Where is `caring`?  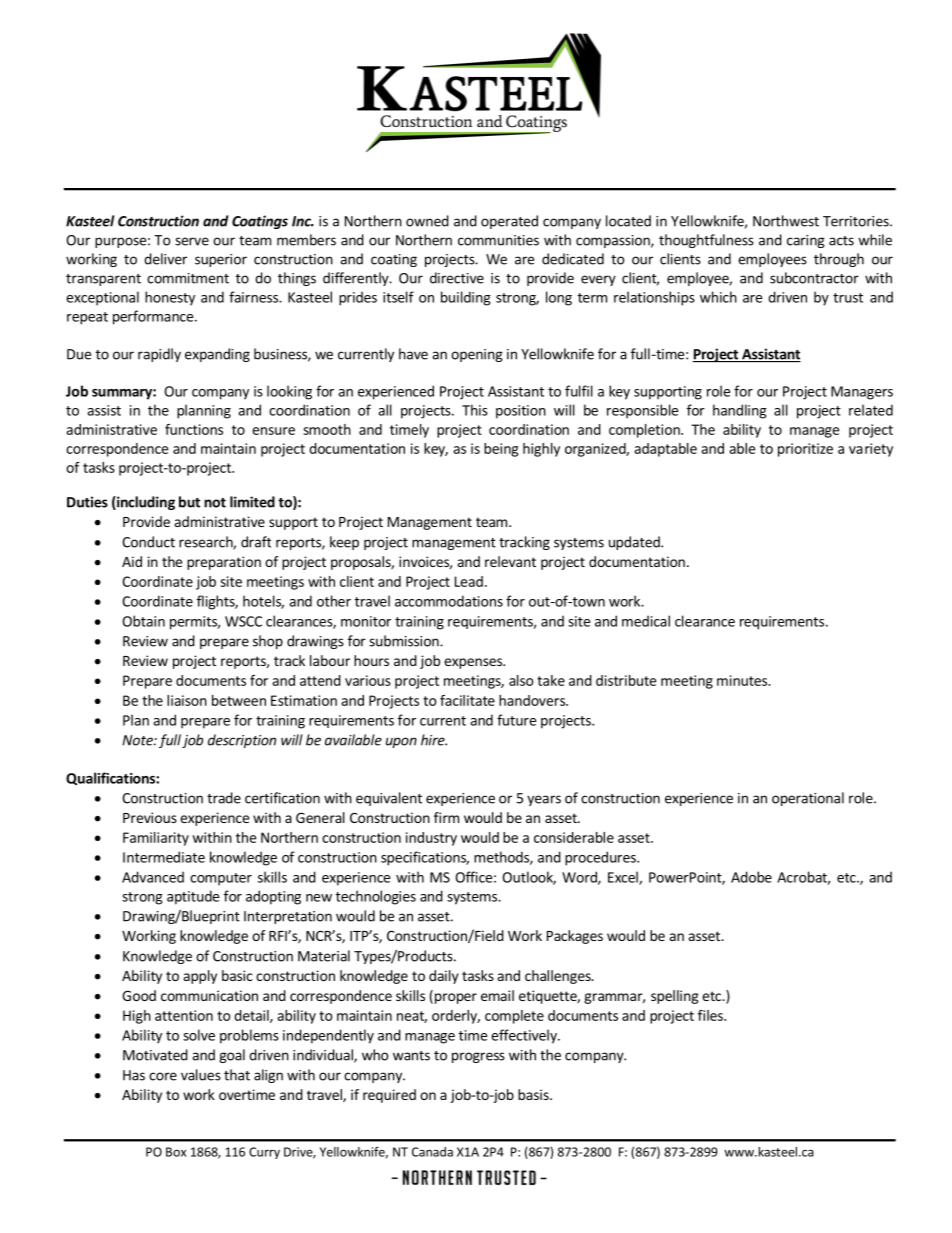 caring is located at coordinates (806, 241).
